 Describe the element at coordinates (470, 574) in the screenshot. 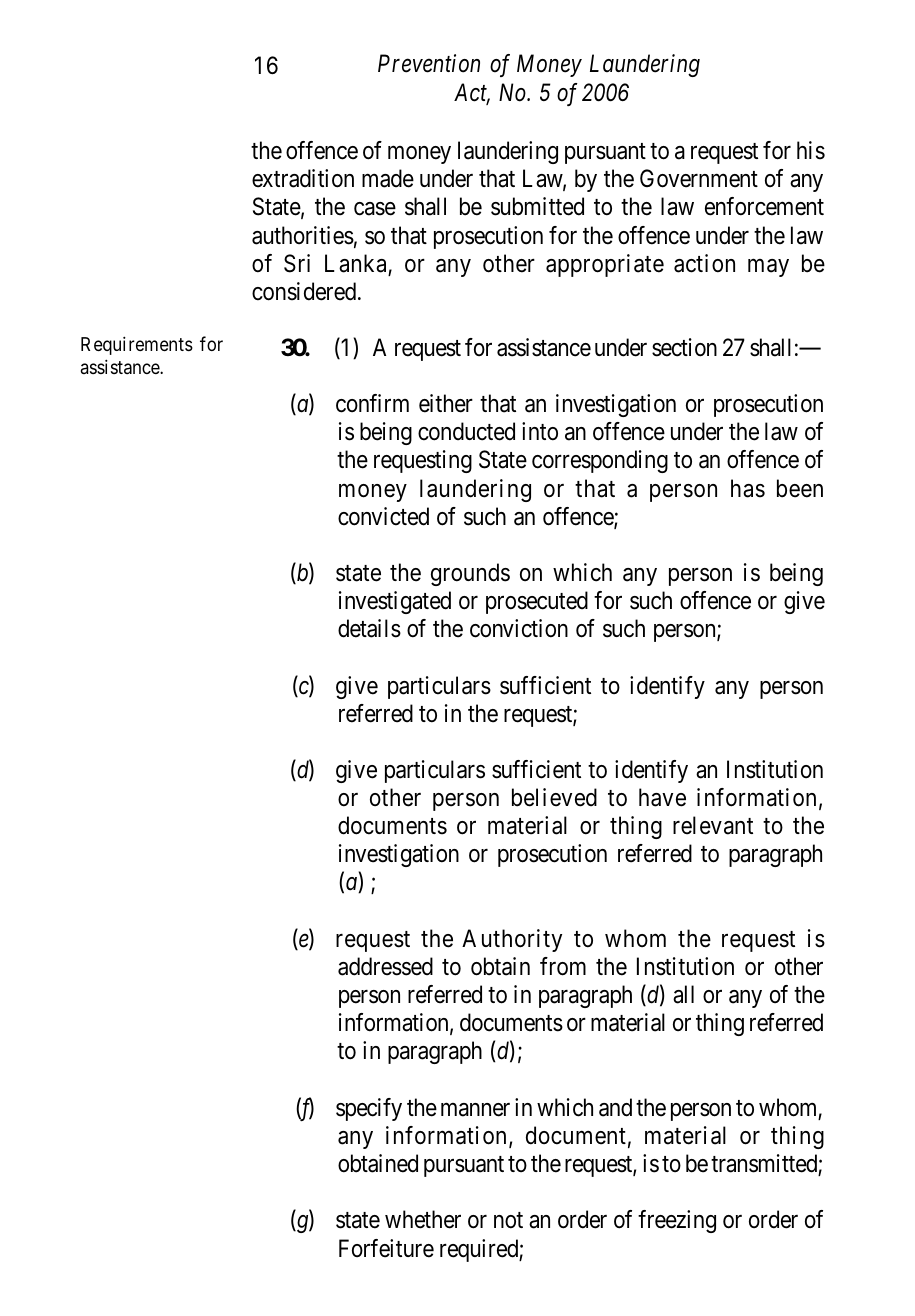

I see `grounds` at that location.
